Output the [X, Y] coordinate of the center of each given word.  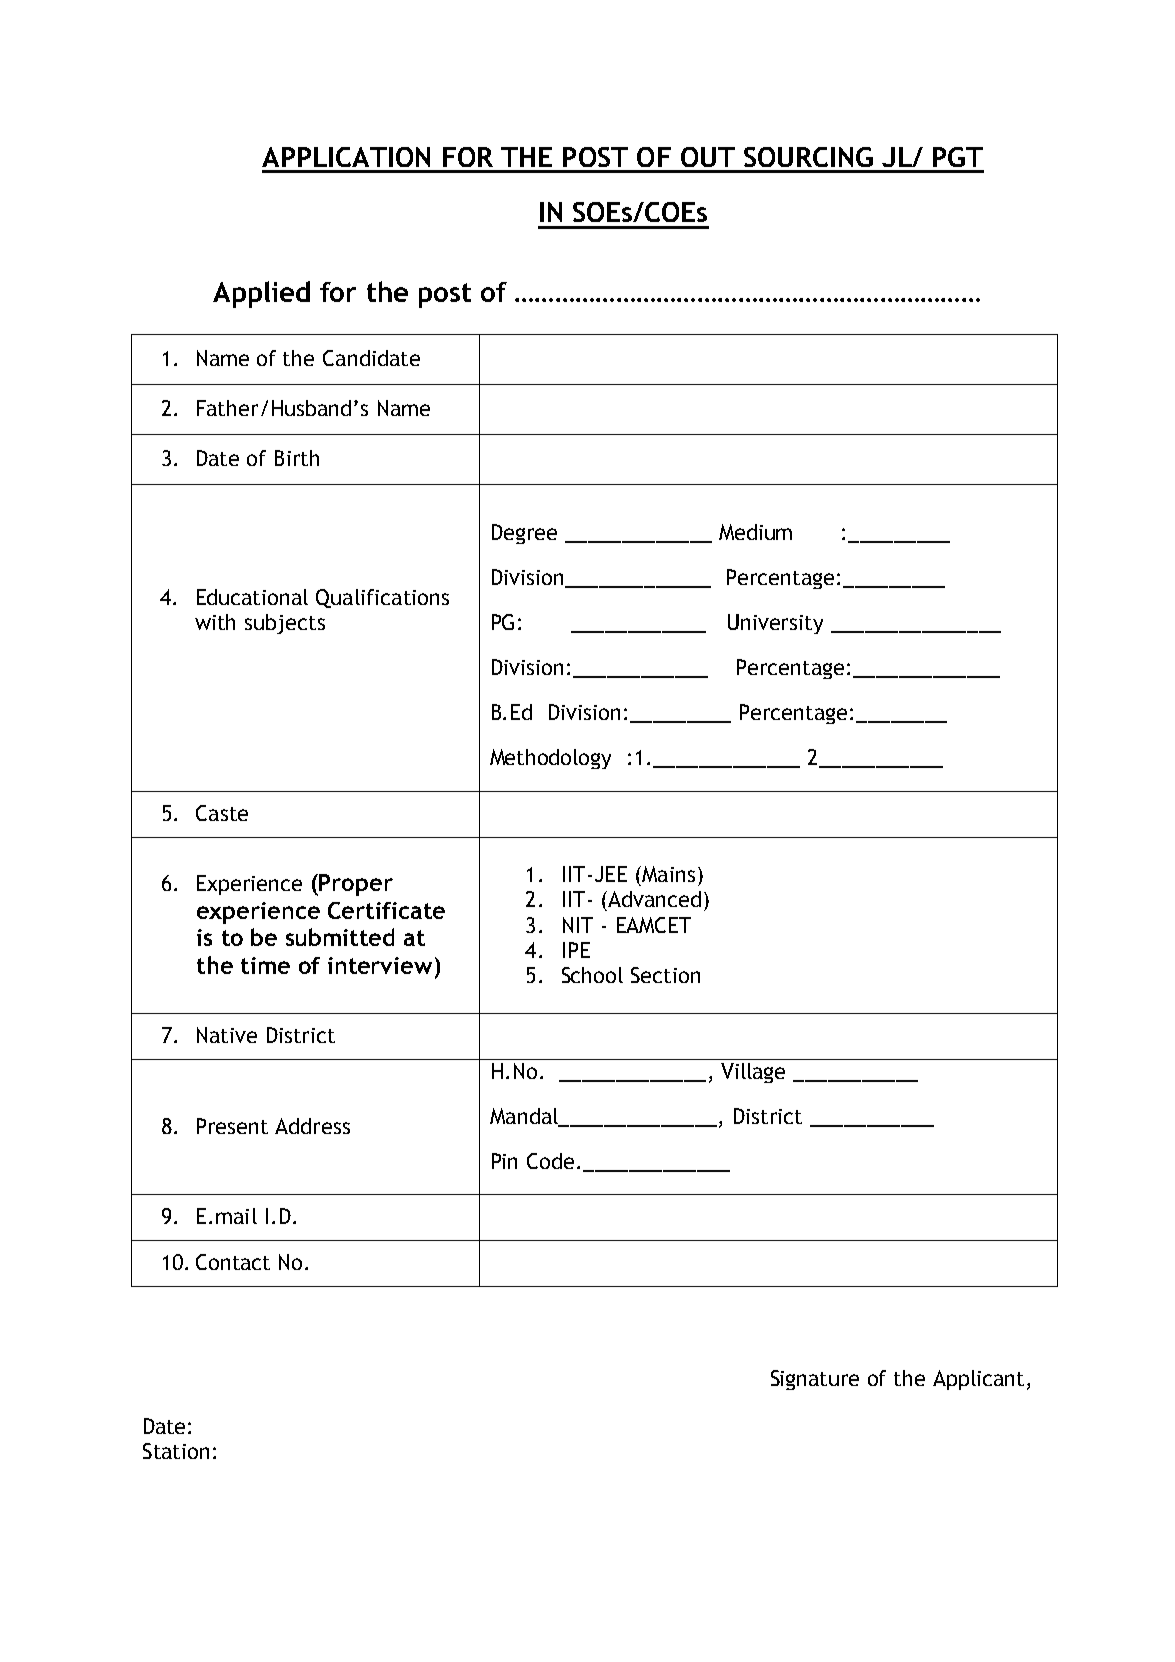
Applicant [978, 1380]
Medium [755, 532]
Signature [815, 1380]
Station [176, 1451]
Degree [524, 534]
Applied [261, 294]
